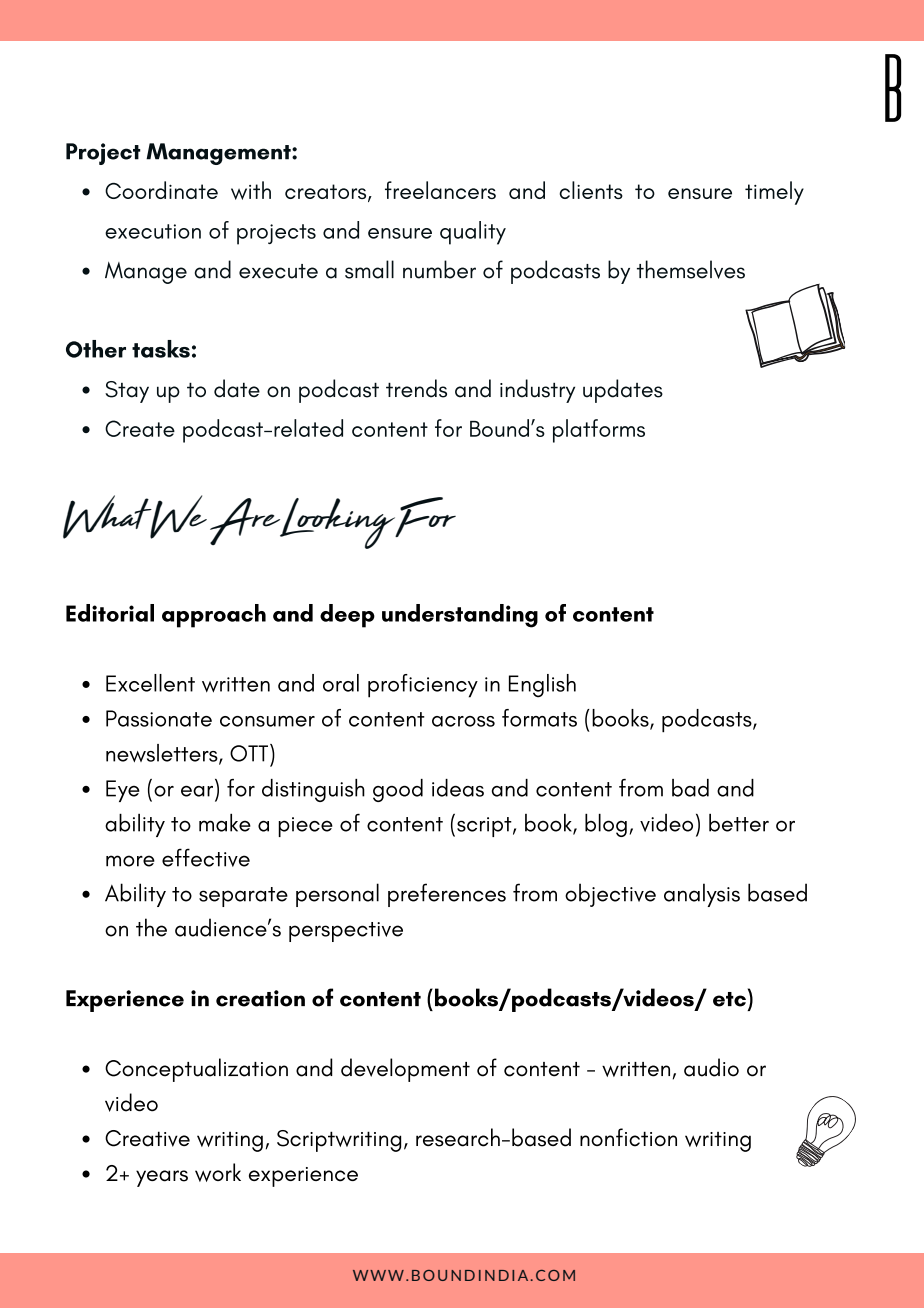 Image resolution: width=924 pixels, height=1308 pixels. What do you see at coordinates (153, 231) in the screenshot?
I see `execution` at bounding box center [153, 231].
